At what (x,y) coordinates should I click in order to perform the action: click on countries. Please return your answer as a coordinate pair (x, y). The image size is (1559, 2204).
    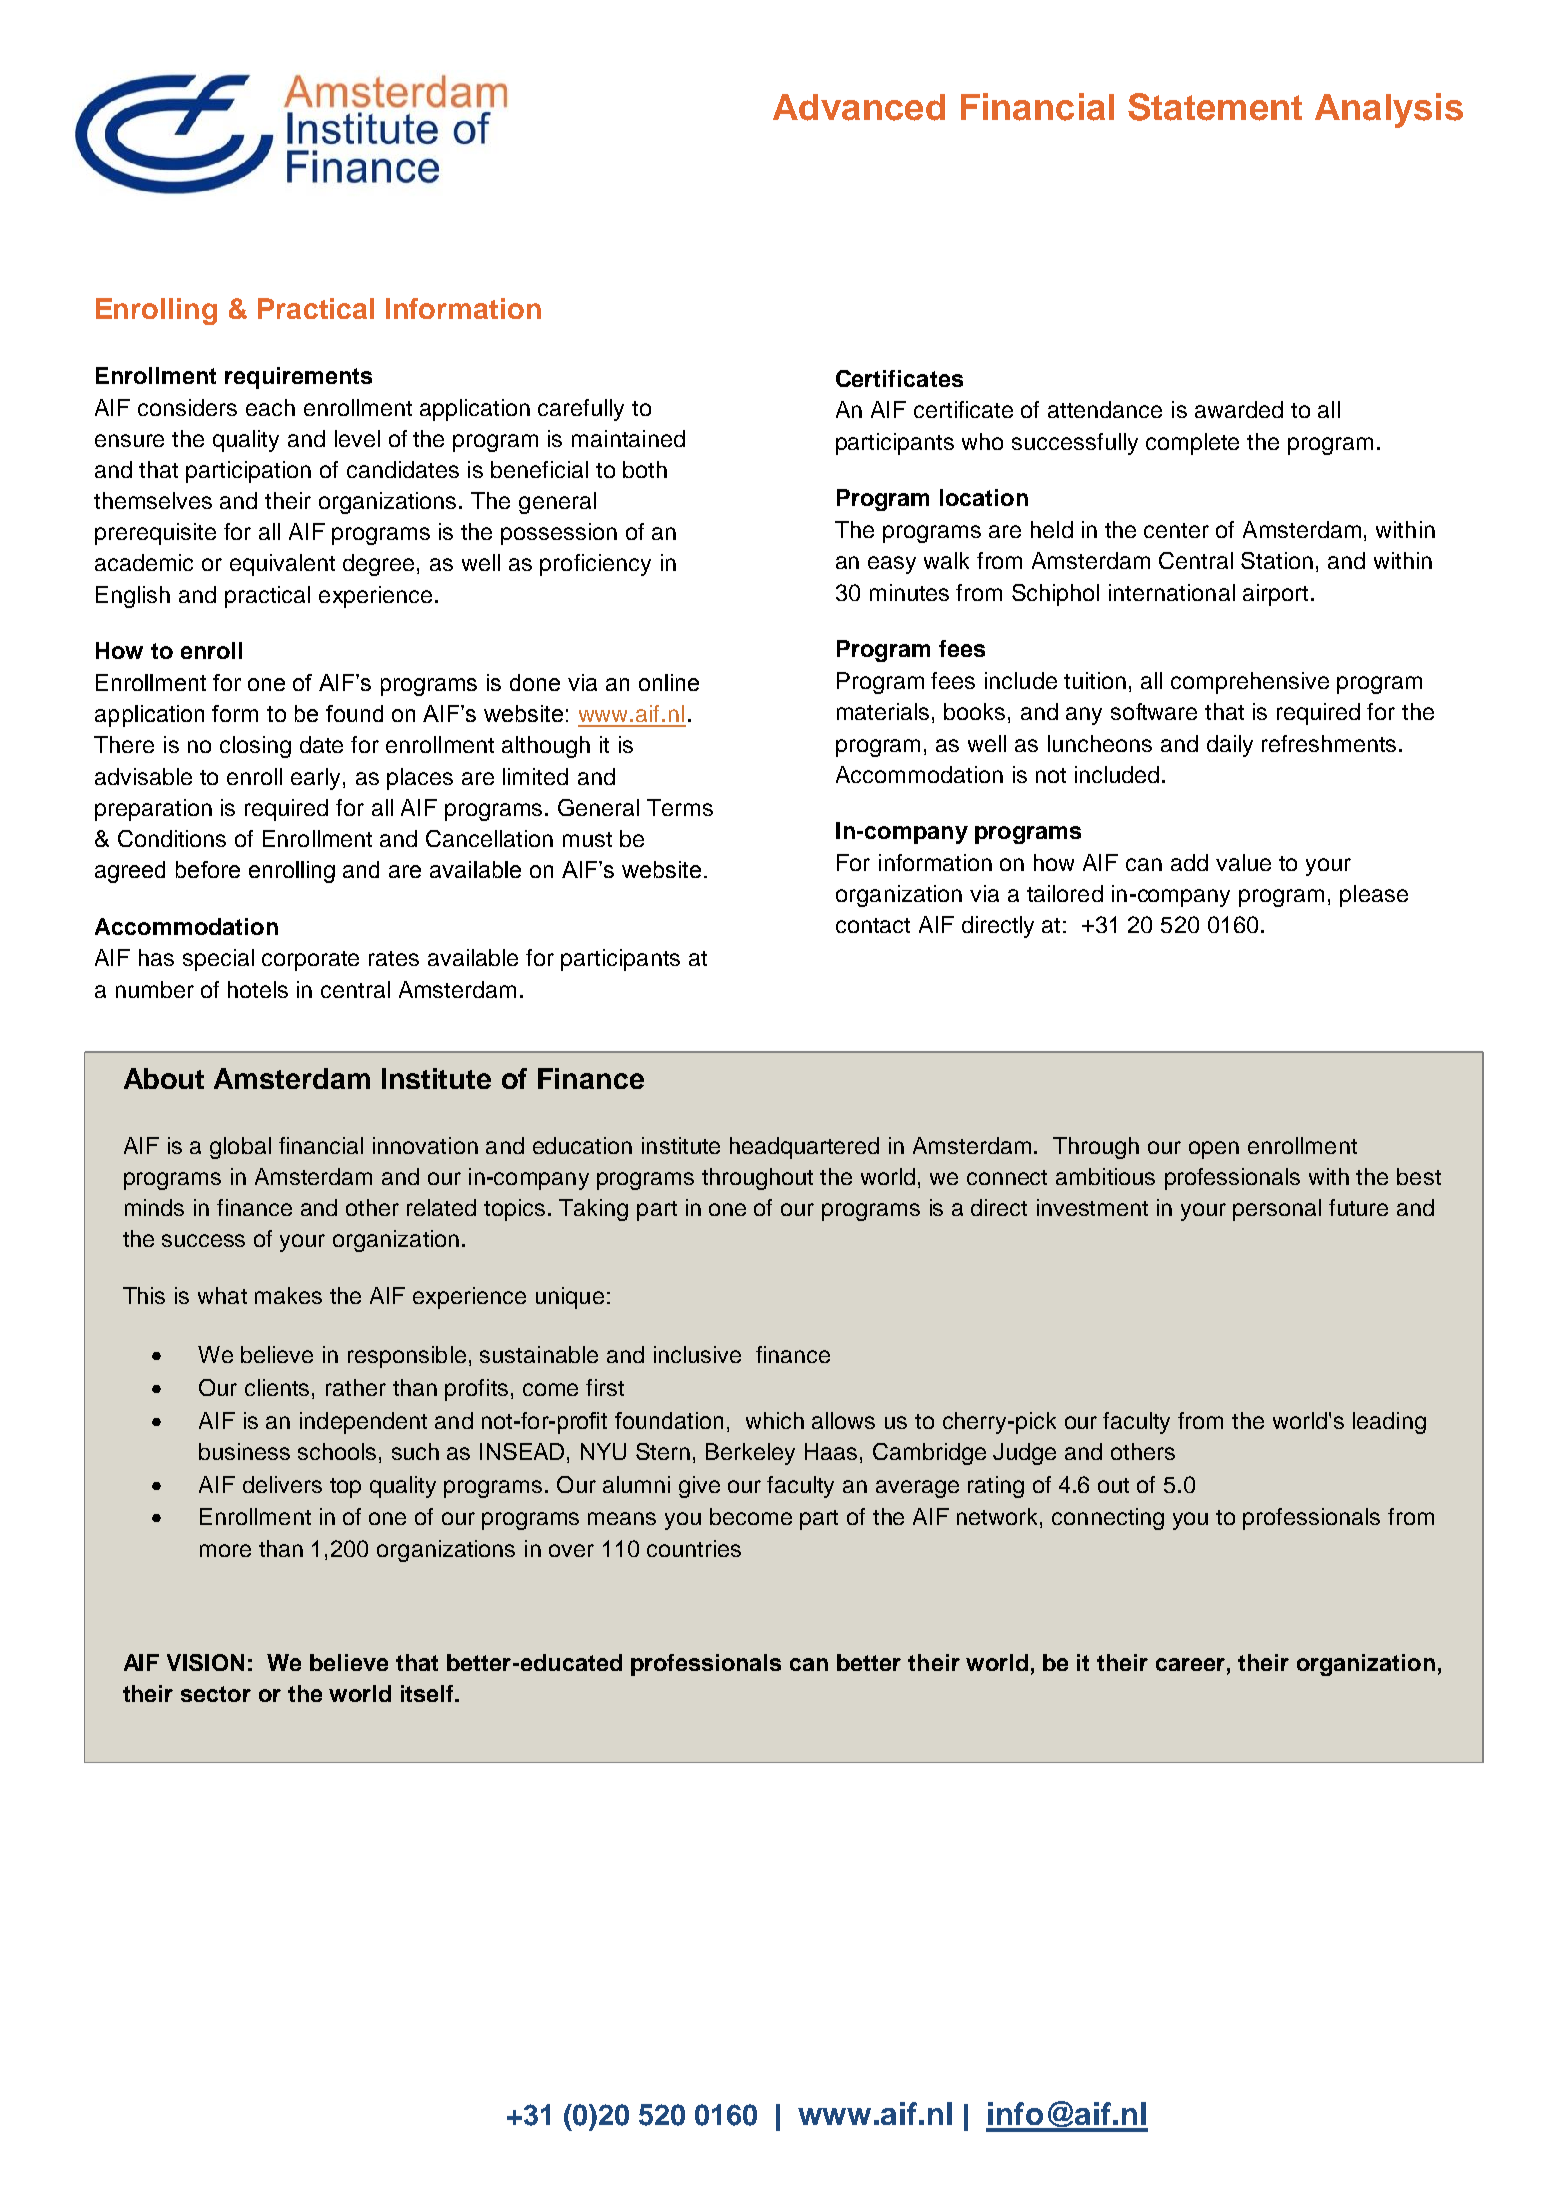
    Looking at the image, I should click on (694, 1548).
